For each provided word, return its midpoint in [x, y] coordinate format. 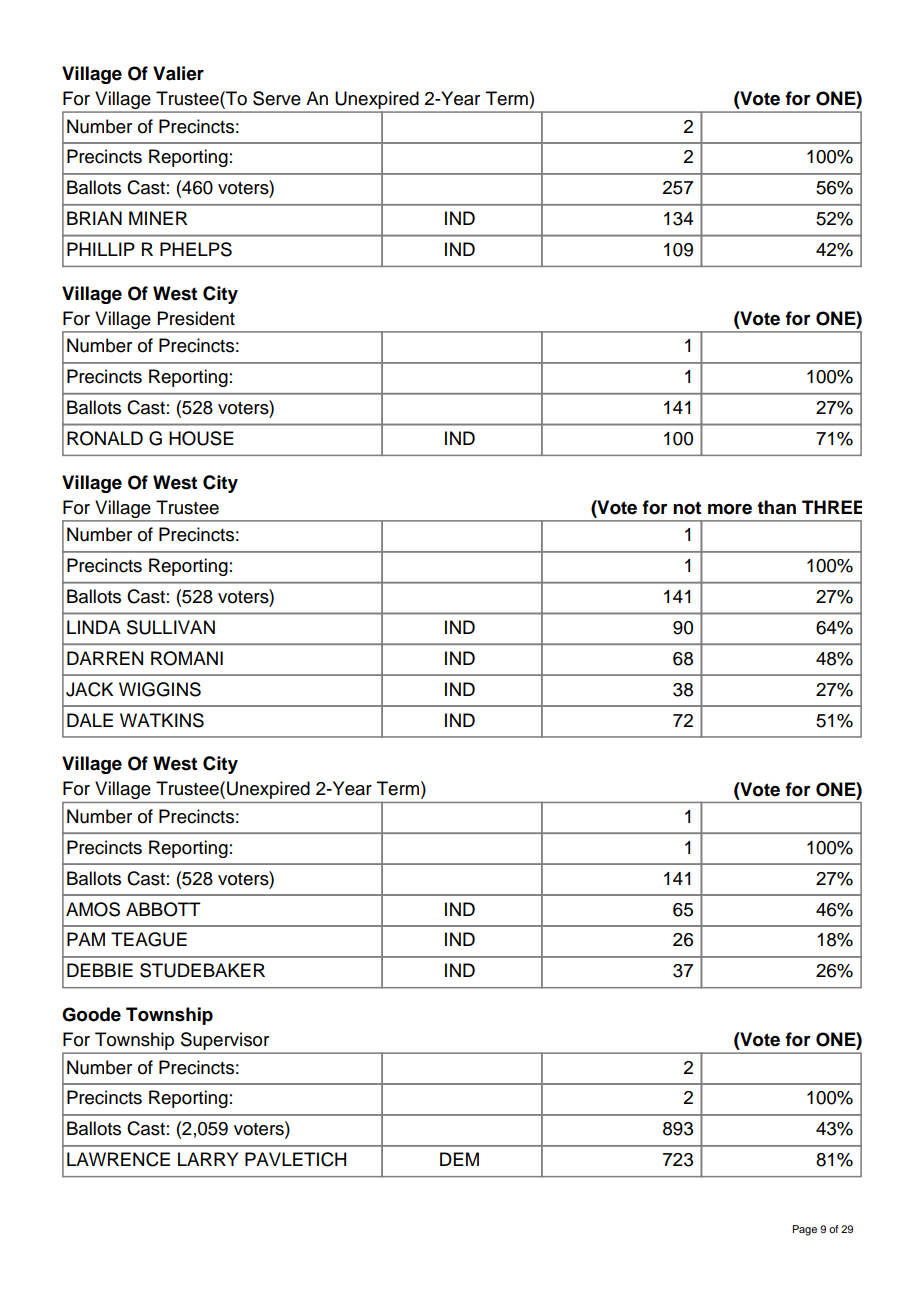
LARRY [208, 1159]
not [687, 508]
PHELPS [196, 249]
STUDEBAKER [202, 970]
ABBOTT [163, 909]
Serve [277, 98]
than [776, 507]
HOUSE [201, 438]
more [730, 509]
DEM [459, 1159]
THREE [832, 507]
